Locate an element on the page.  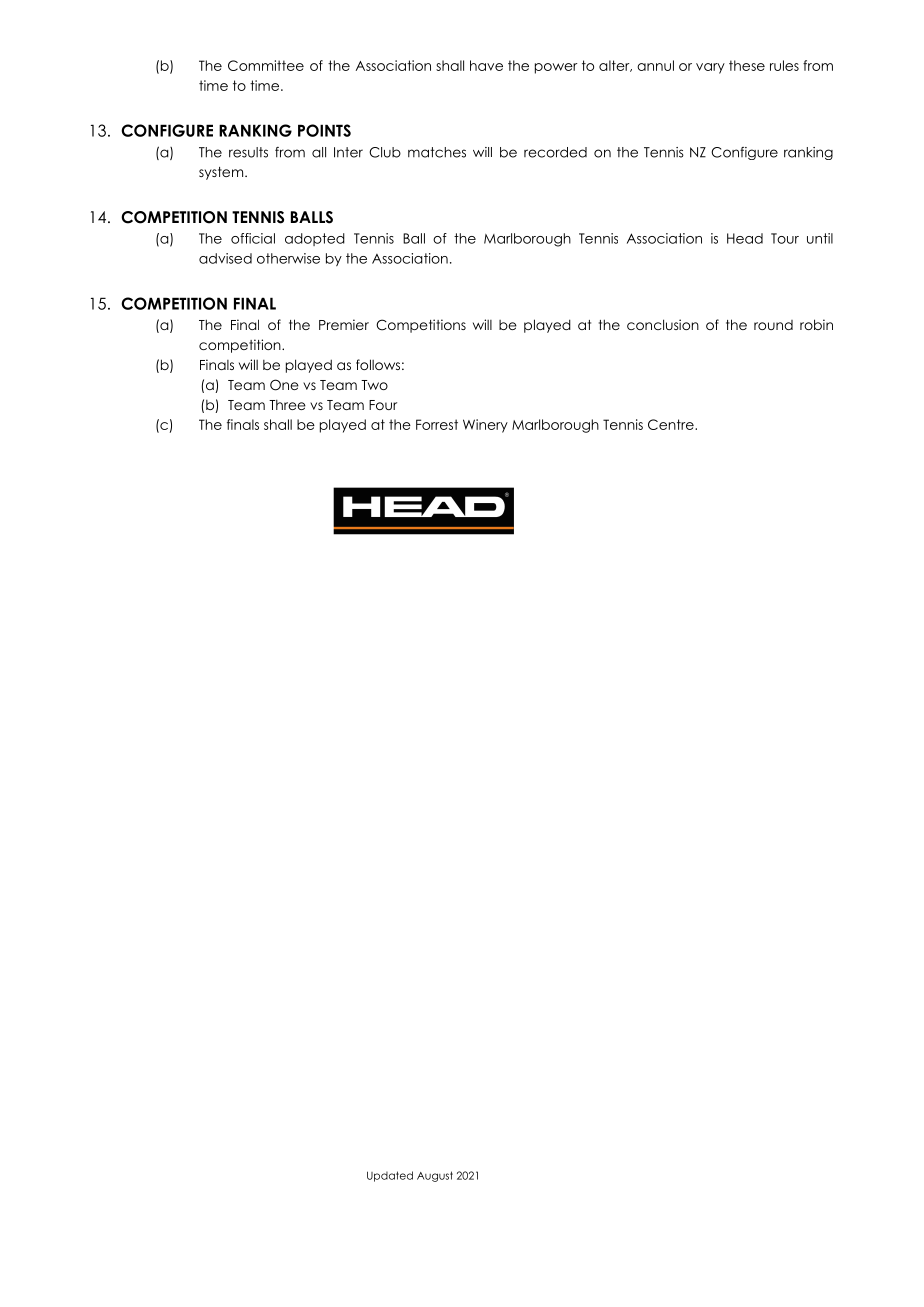
Updated is located at coordinates (390, 1176).
